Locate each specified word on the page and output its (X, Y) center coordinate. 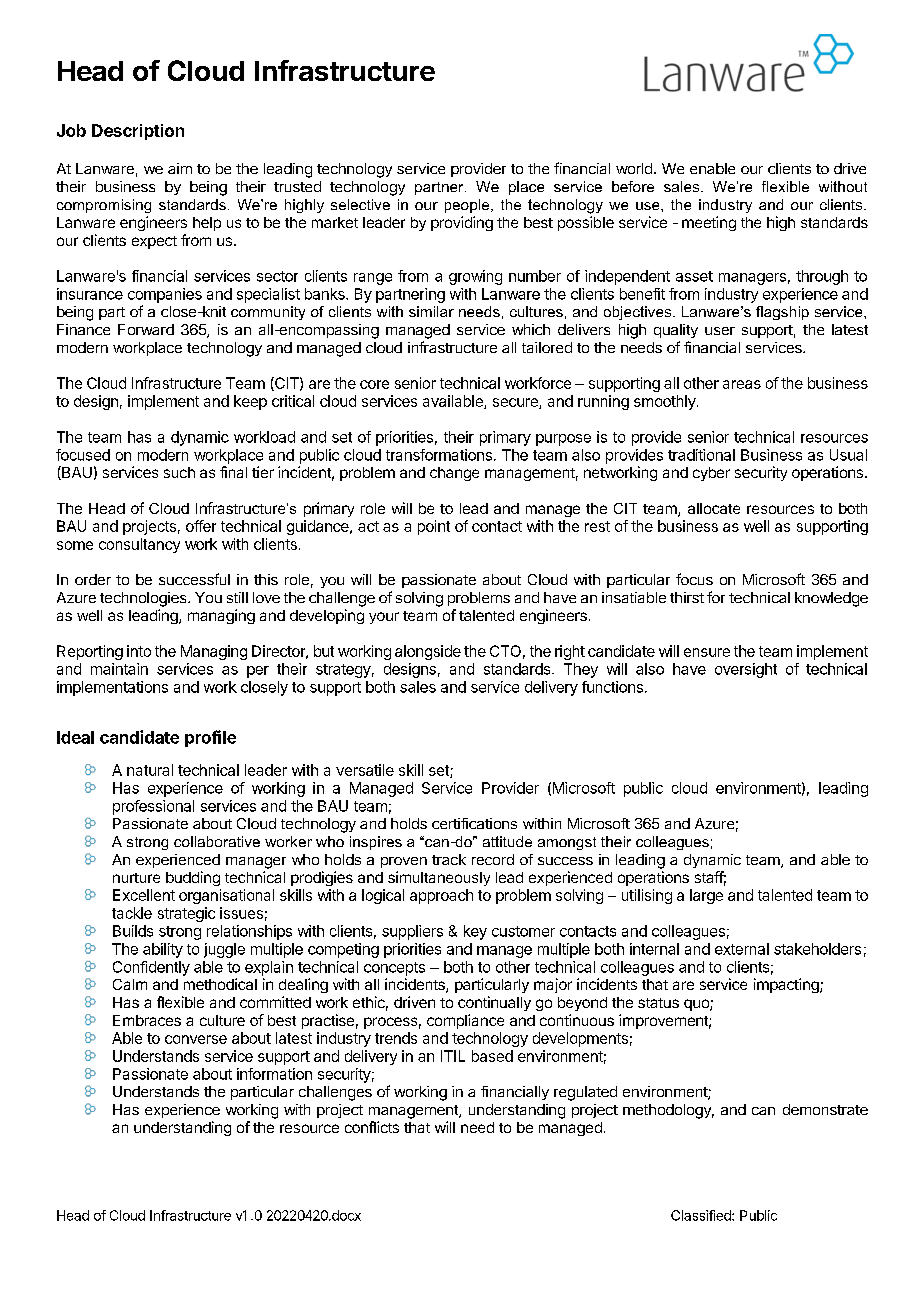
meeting (709, 223)
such (179, 472)
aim (180, 168)
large (706, 896)
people (468, 206)
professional (153, 807)
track (449, 859)
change (454, 474)
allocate (714, 508)
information (274, 1074)
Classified (702, 1215)
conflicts (372, 1127)
